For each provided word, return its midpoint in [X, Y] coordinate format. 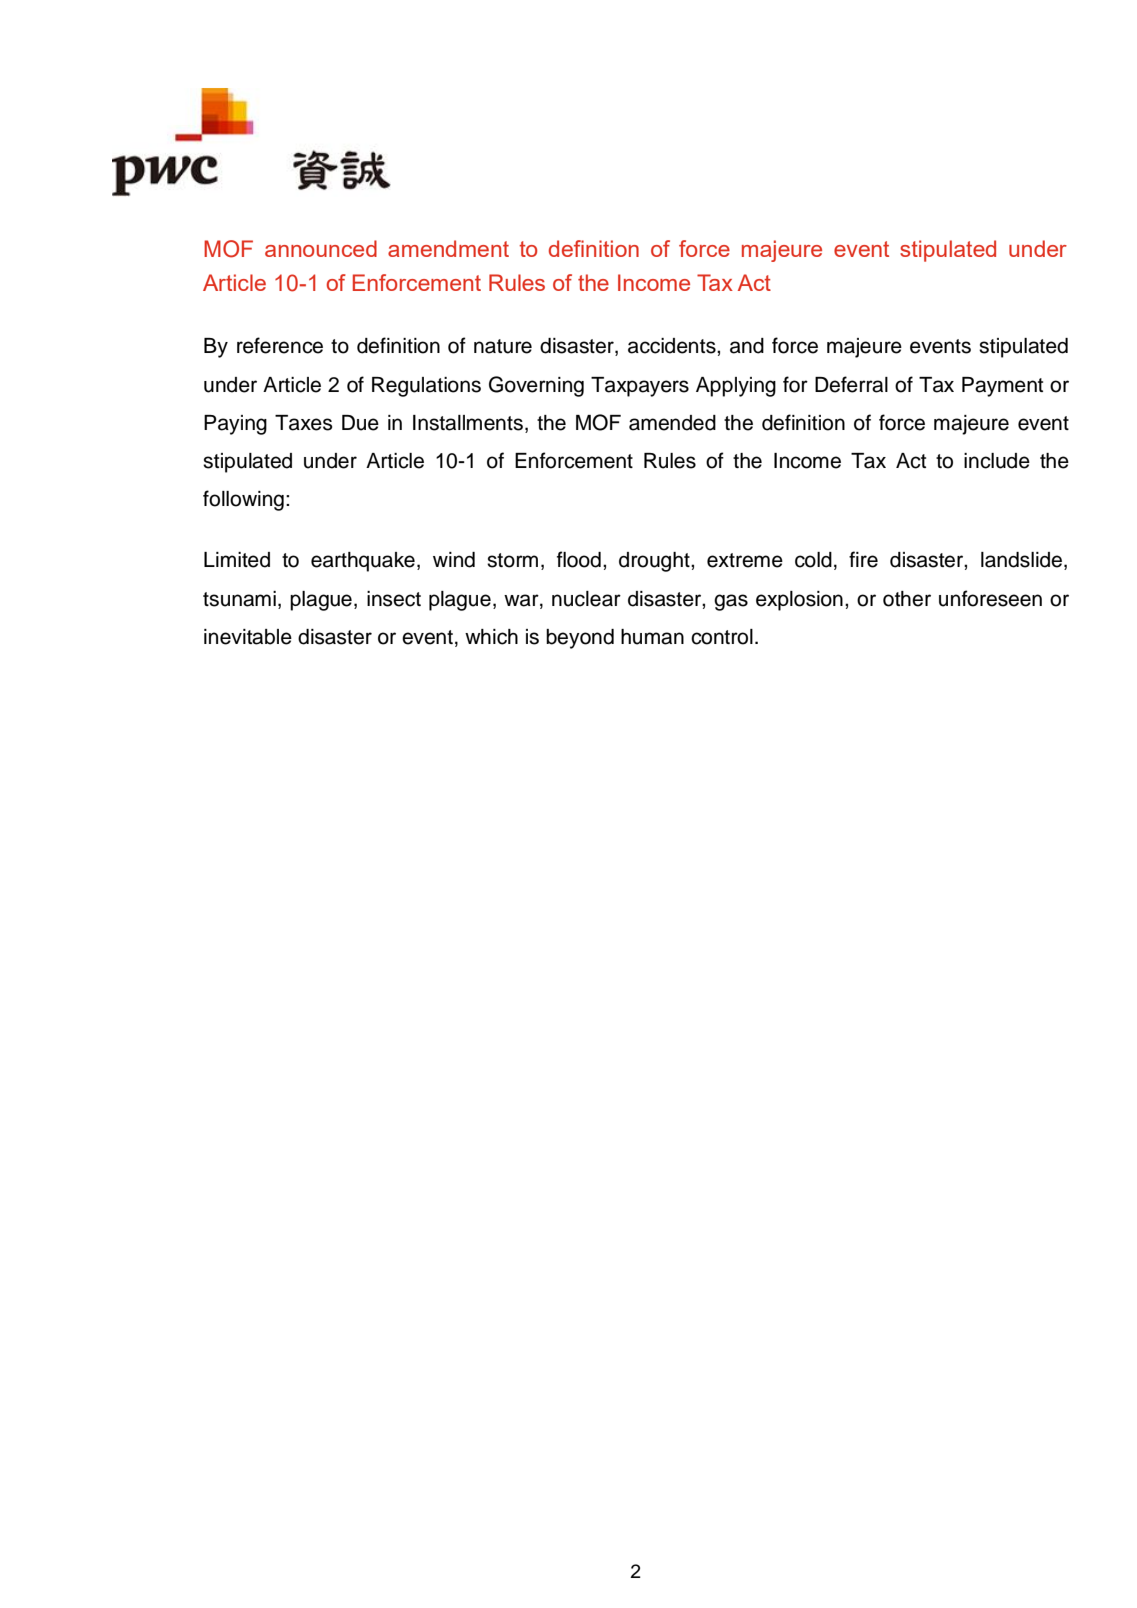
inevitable [248, 637]
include [997, 461]
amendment [448, 248]
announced [321, 248]
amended [672, 423]
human [652, 637]
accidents [673, 346]
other [907, 599]
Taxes [303, 423]
